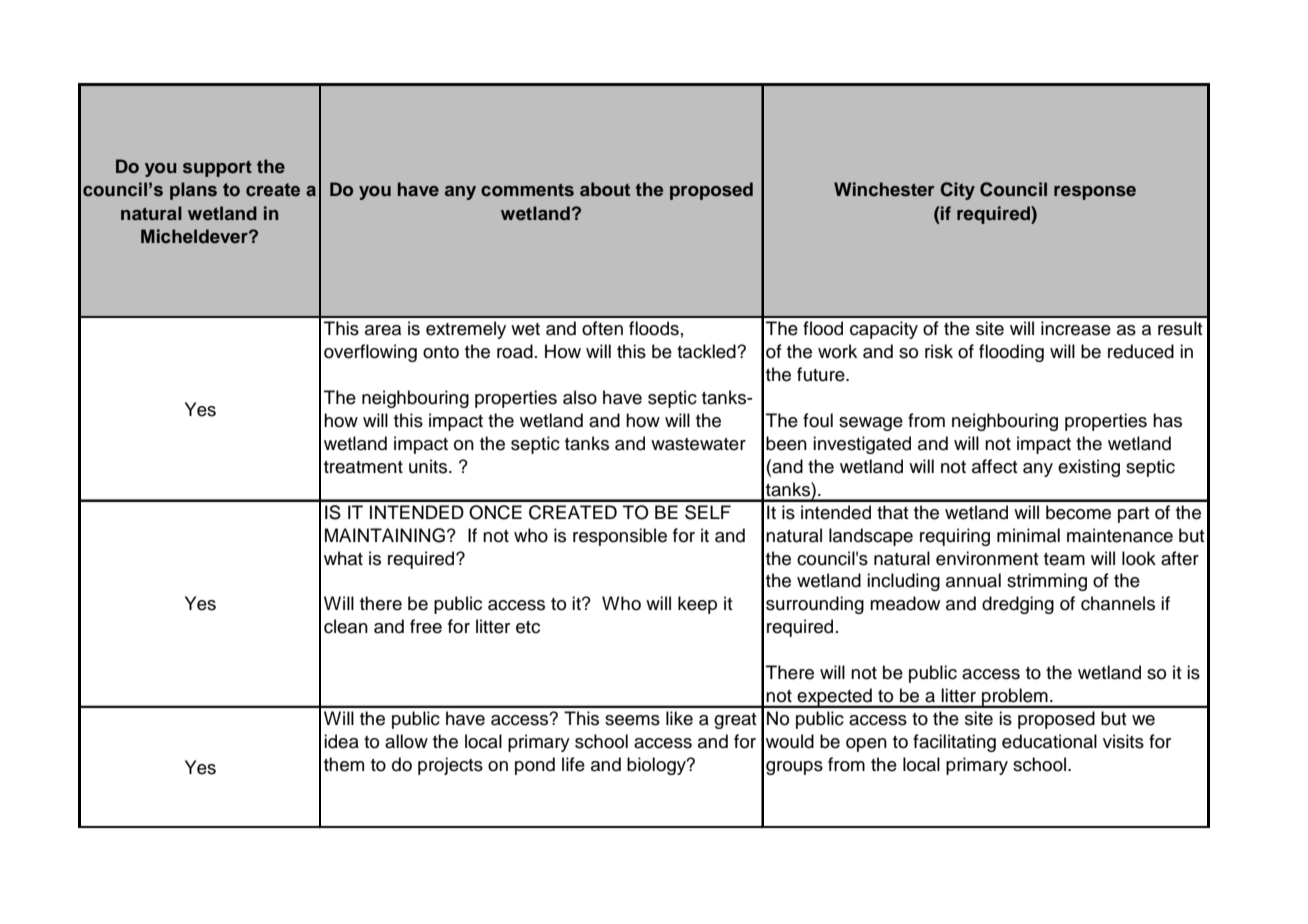 Image resolution: width=1308 pixels, height=924 pixels. What do you see at coordinates (707, 351) in the page?
I see `tackled` at bounding box center [707, 351].
